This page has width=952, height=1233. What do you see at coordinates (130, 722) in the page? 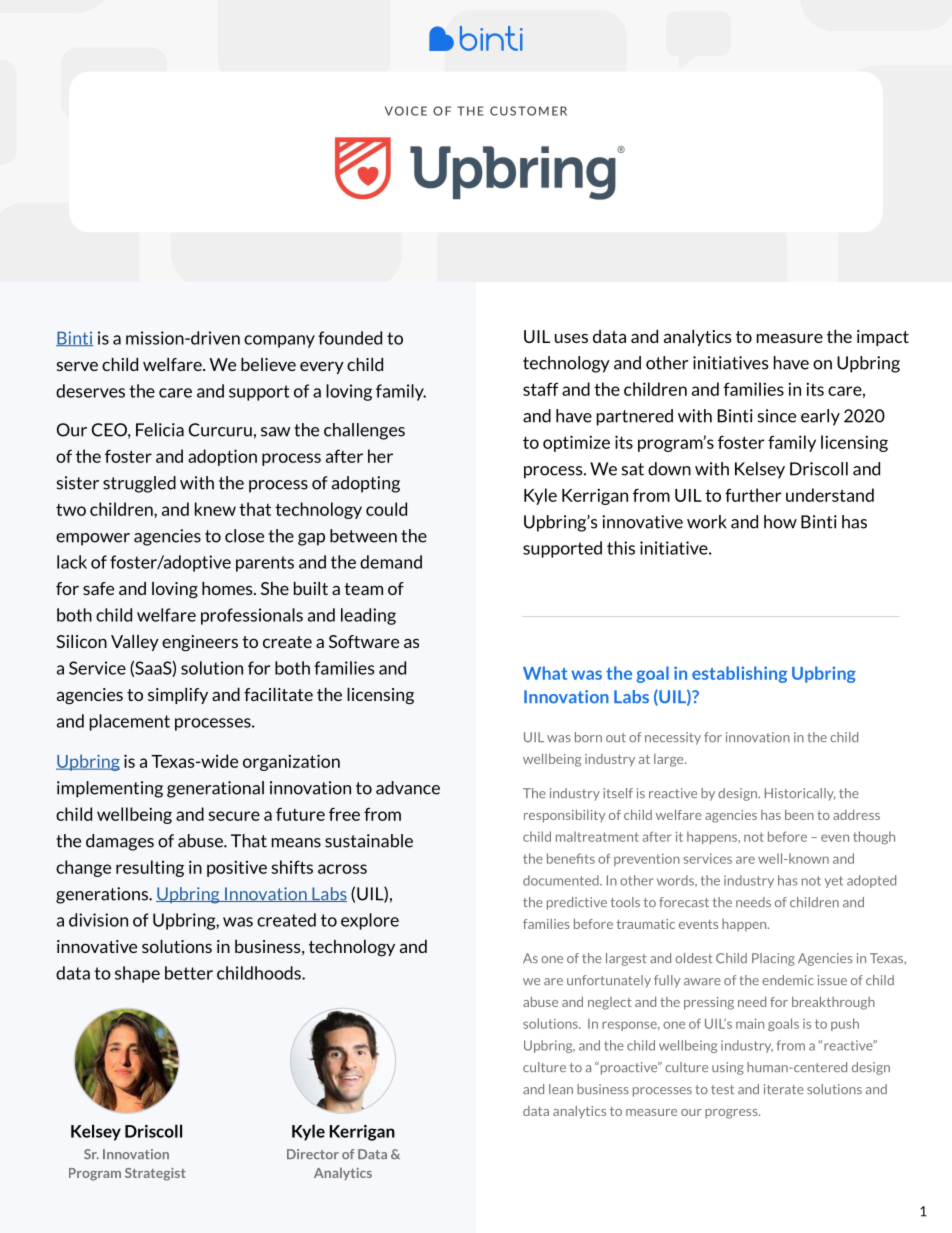
I see `placement` at bounding box center [130, 722].
